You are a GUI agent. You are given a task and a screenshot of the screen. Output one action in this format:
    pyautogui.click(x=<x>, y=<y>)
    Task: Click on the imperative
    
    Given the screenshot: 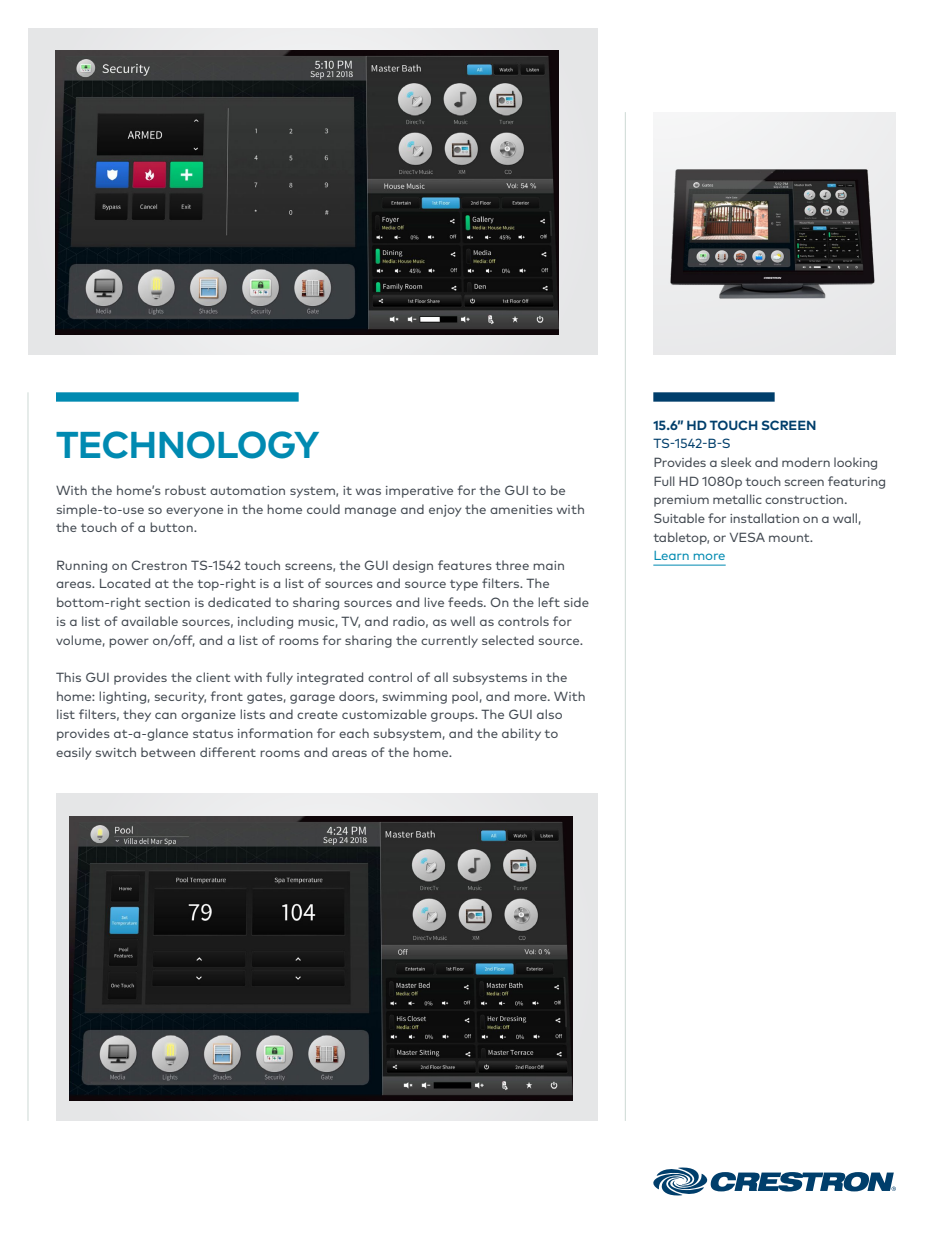 What is the action you would take?
    pyautogui.click(x=419, y=492)
